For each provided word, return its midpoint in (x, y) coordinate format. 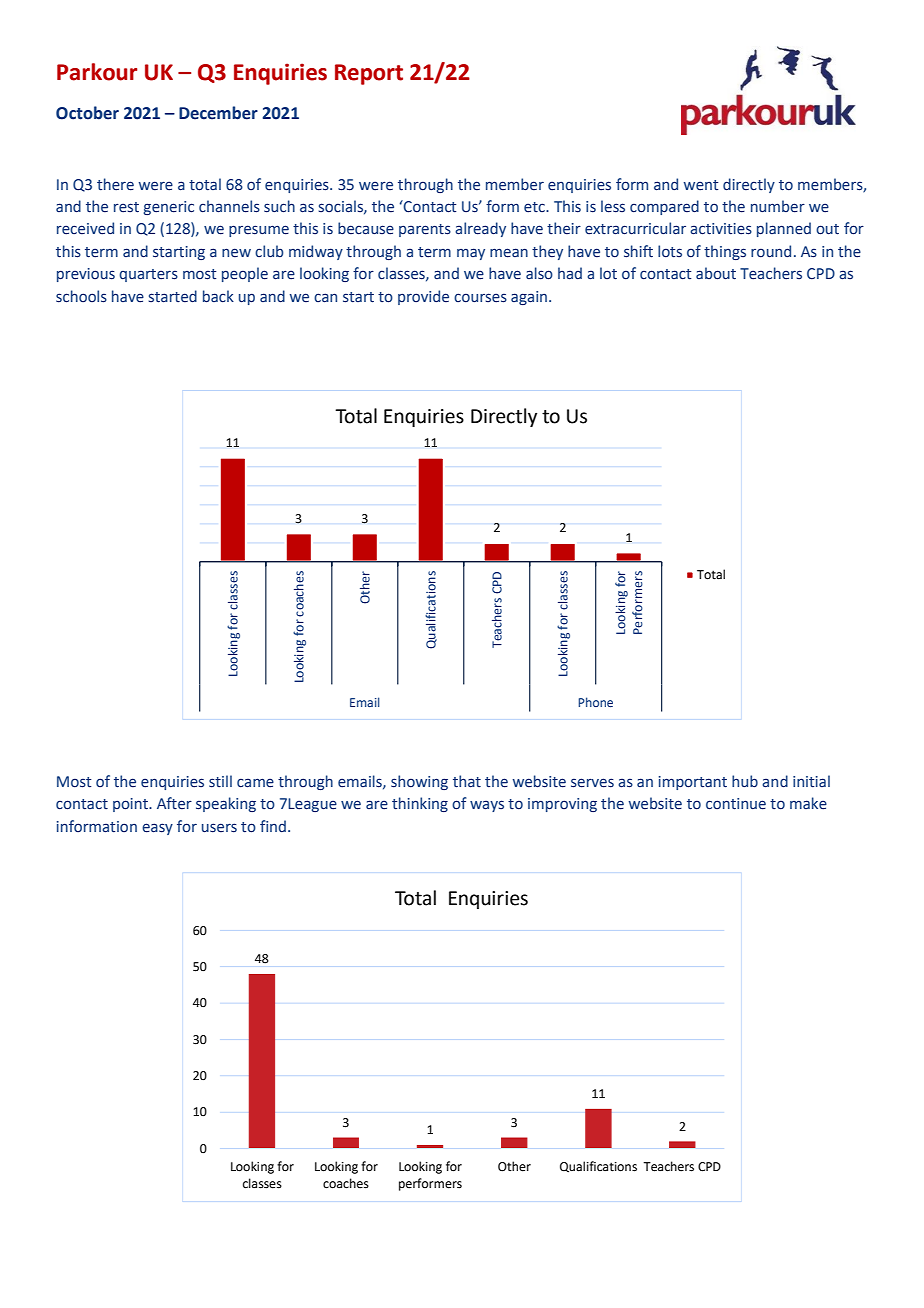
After (174, 803)
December (218, 113)
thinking (420, 804)
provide (423, 297)
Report (369, 74)
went (701, 185)
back (218, 296)
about (716, 273)
